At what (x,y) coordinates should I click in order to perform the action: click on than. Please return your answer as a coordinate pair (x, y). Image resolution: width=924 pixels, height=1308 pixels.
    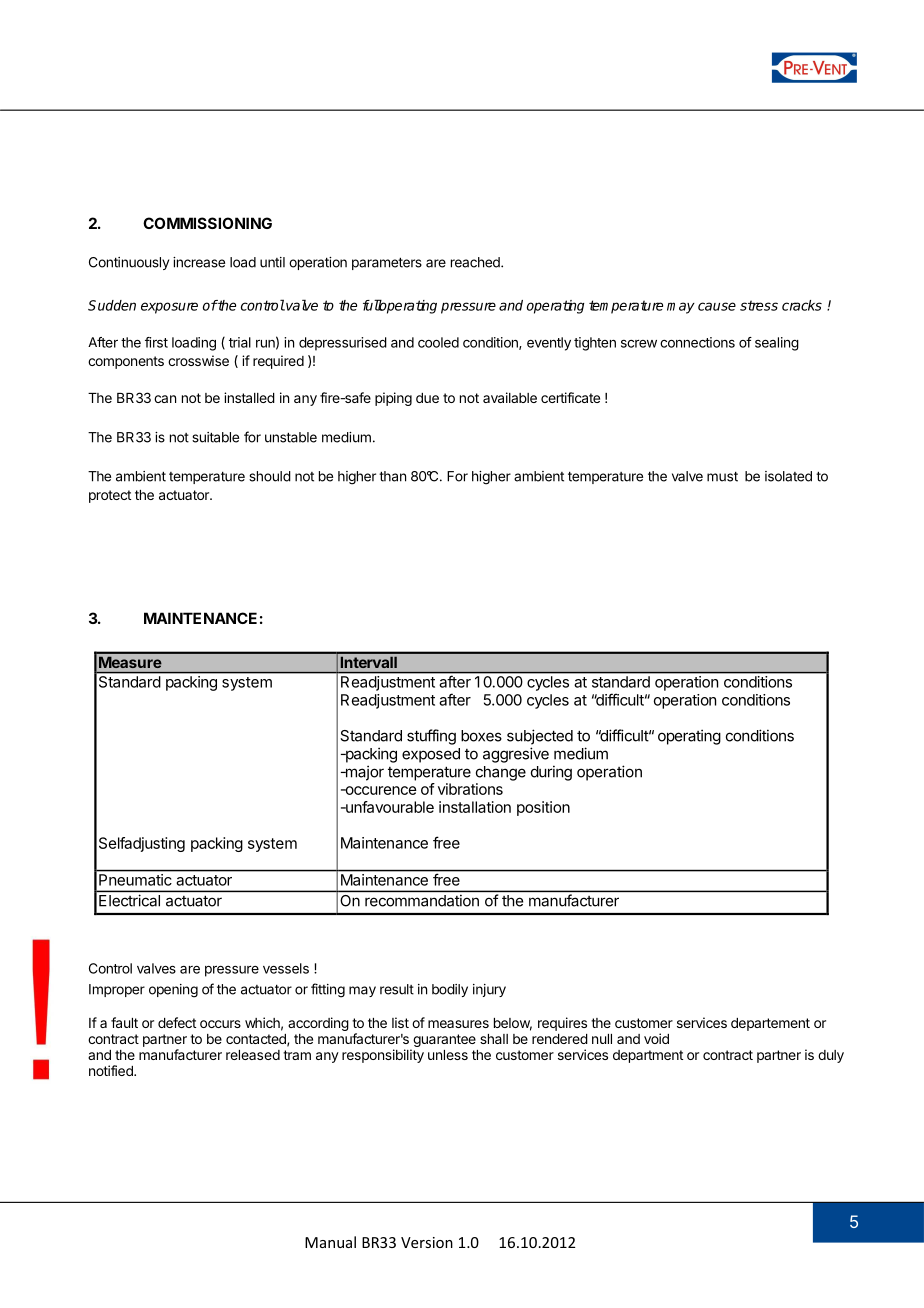
    Looking at the image, I should click on (392, 476).
